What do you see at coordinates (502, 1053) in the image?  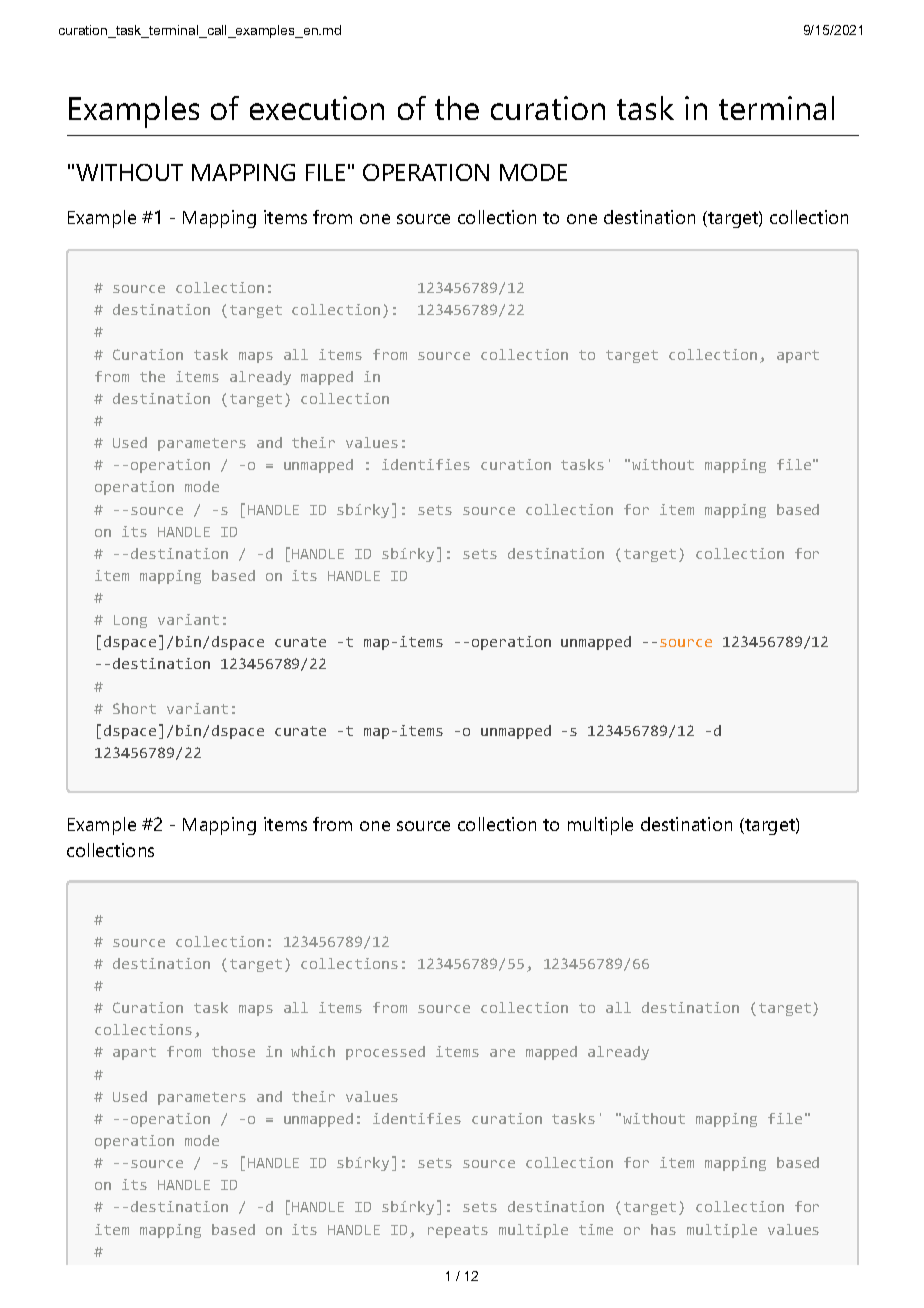 I see `are` at bounding box center [502, 1053].
